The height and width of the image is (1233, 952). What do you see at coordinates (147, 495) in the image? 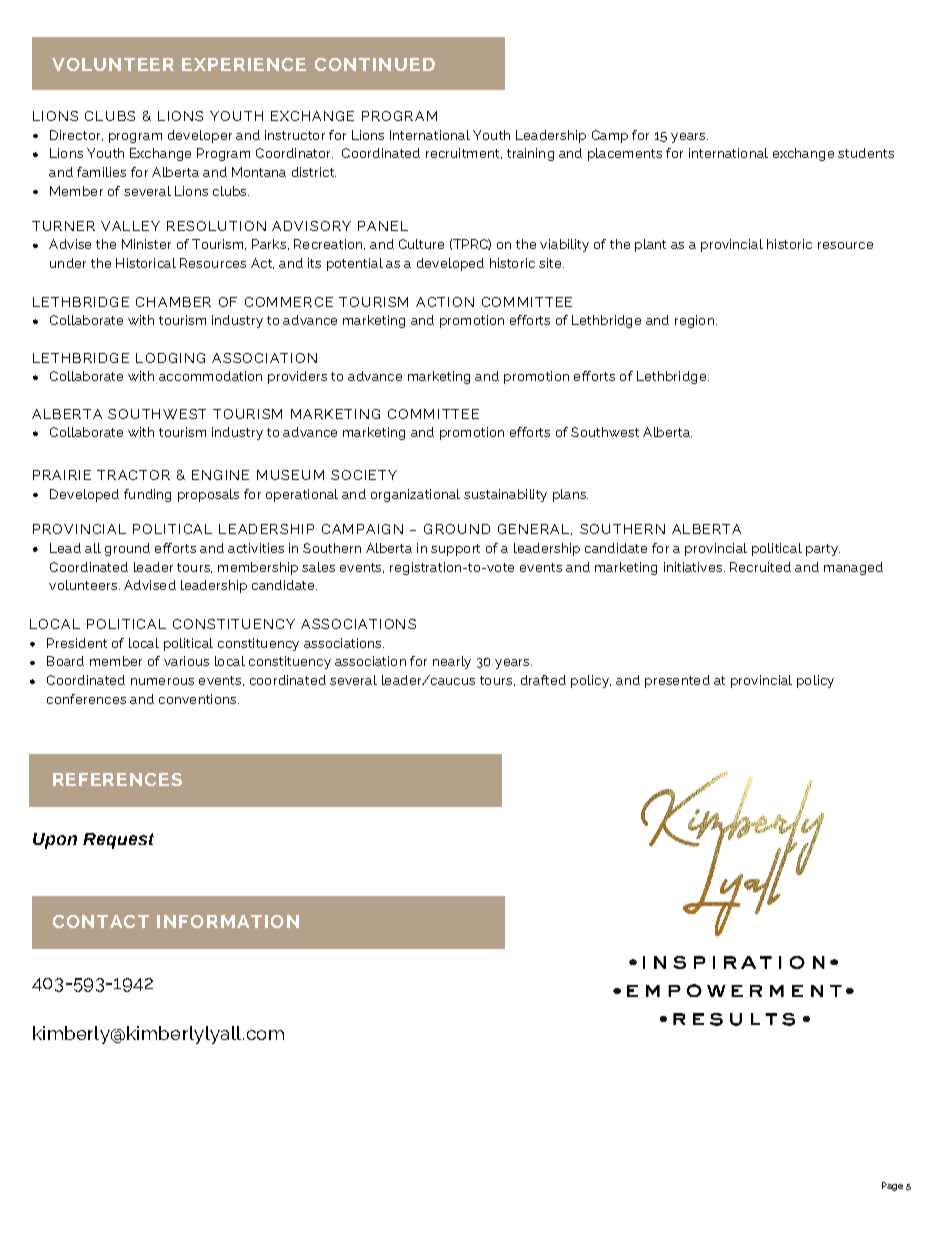
I see `funding` at bounding box center [147, 495].
